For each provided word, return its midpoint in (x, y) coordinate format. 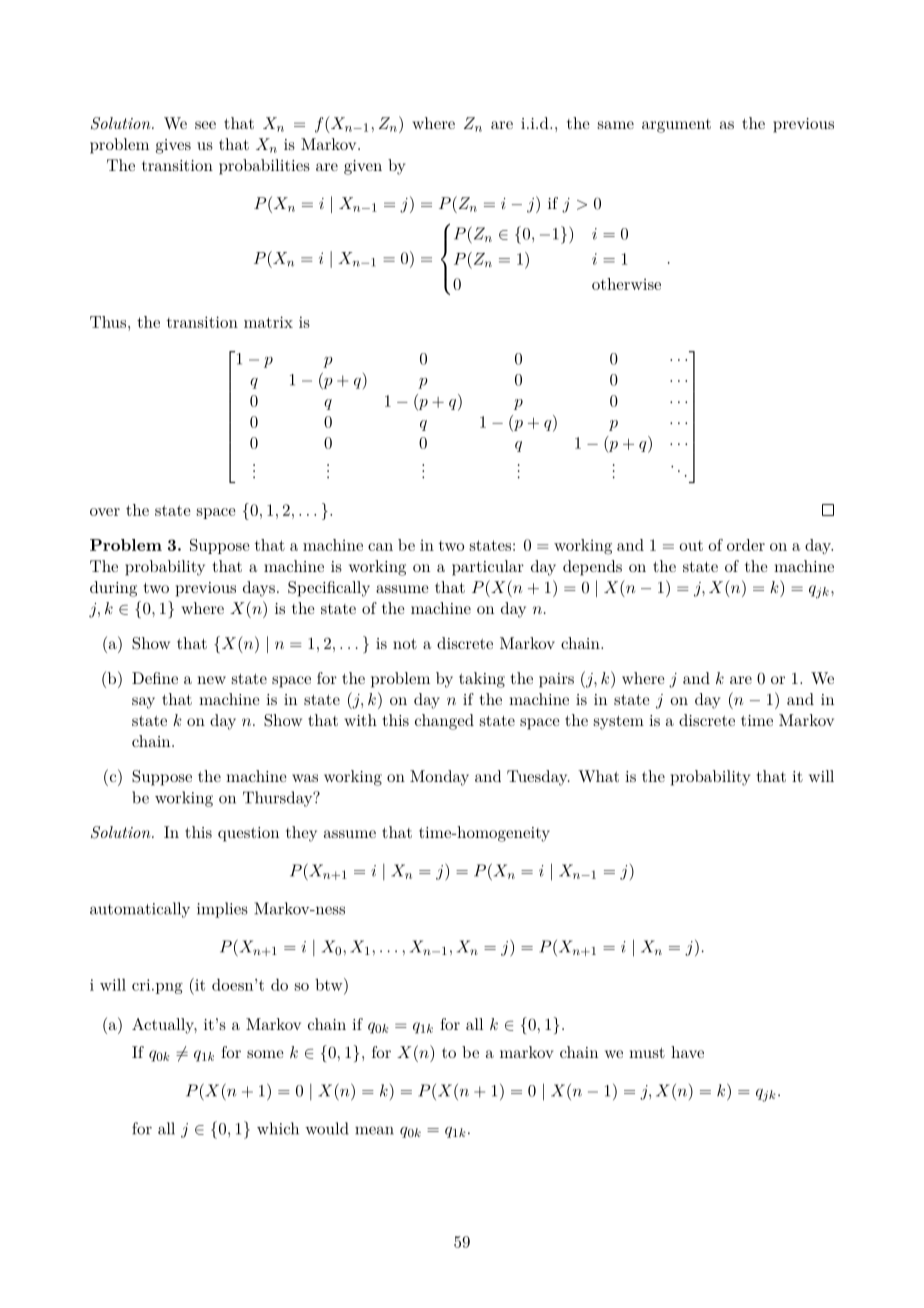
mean (374, 1130)
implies (222, 910)
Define (155, 678)
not (405, 643)
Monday (439, 778)
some (265, 1054)
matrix (268, 322)
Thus (109, 322)
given (363, 167)
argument (676, 126)
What (598, 776)
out (691, 545)
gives (173, 146)
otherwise (626, 284)
